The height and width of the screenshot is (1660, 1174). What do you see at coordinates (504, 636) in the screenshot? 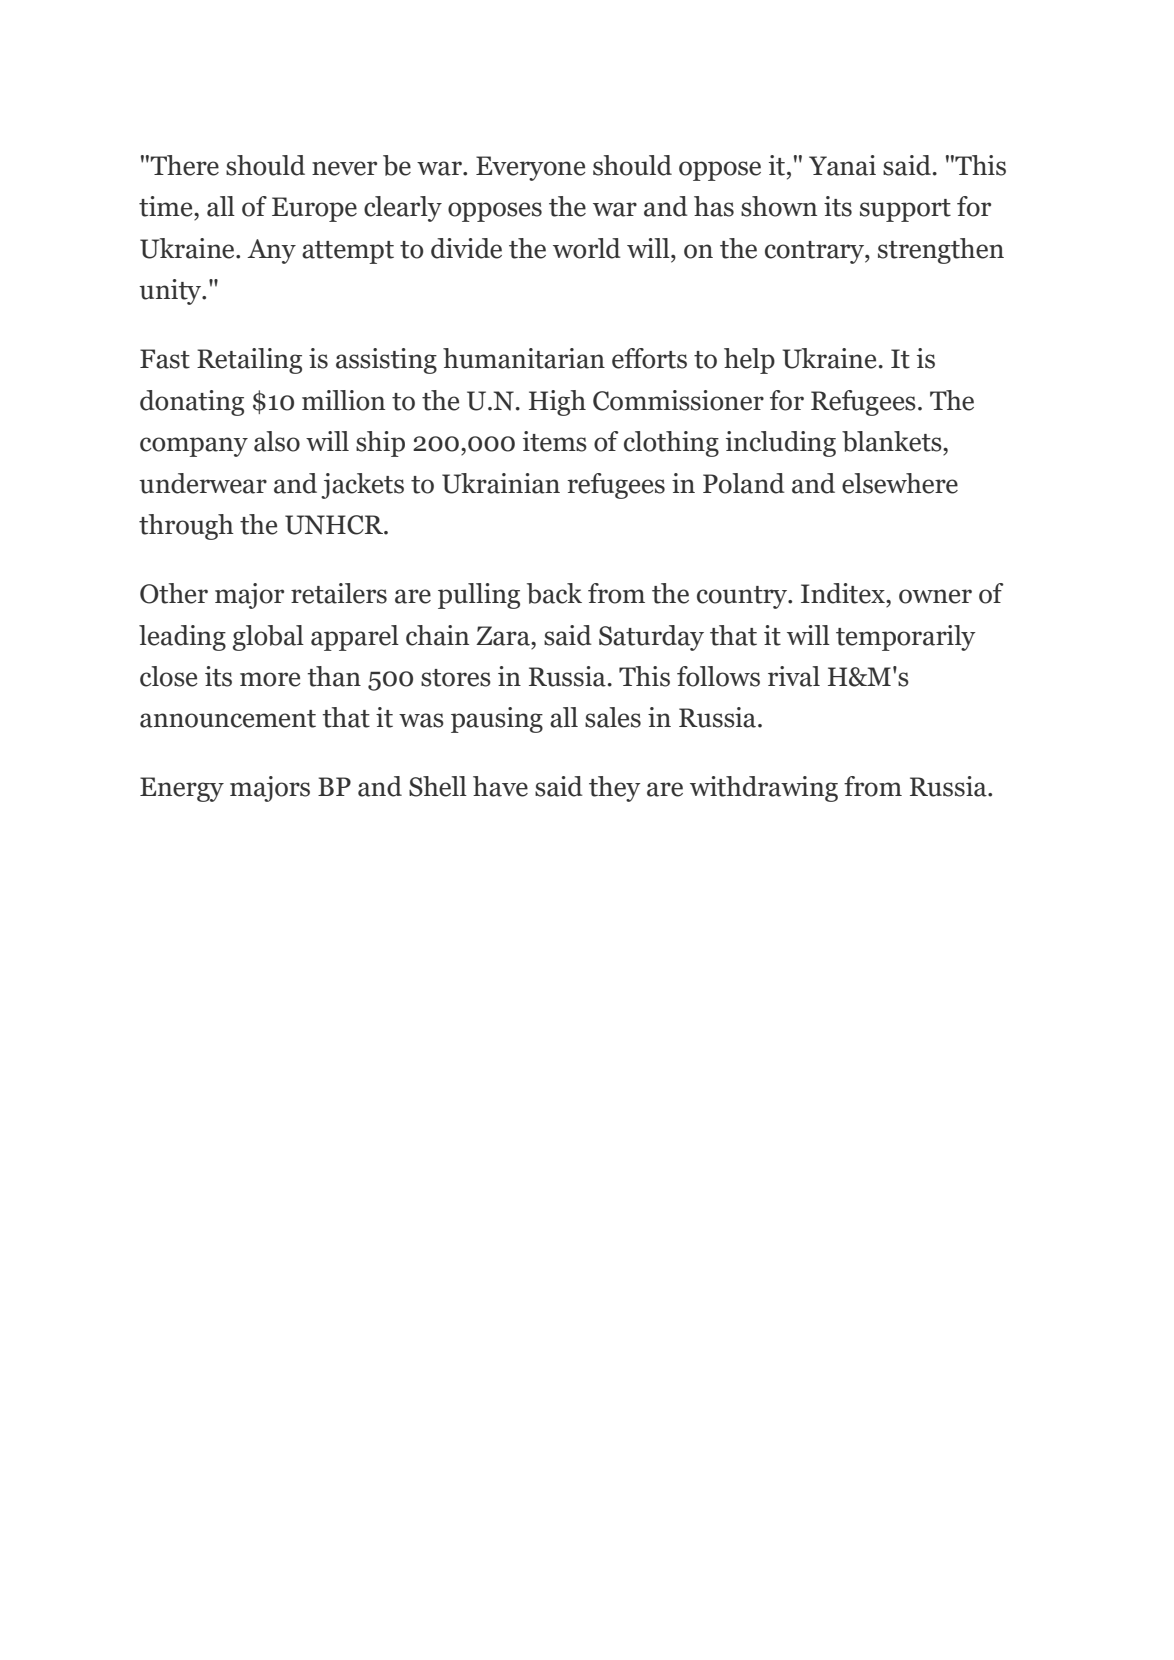
I see `Zara` at bounding box center [504, 636].
